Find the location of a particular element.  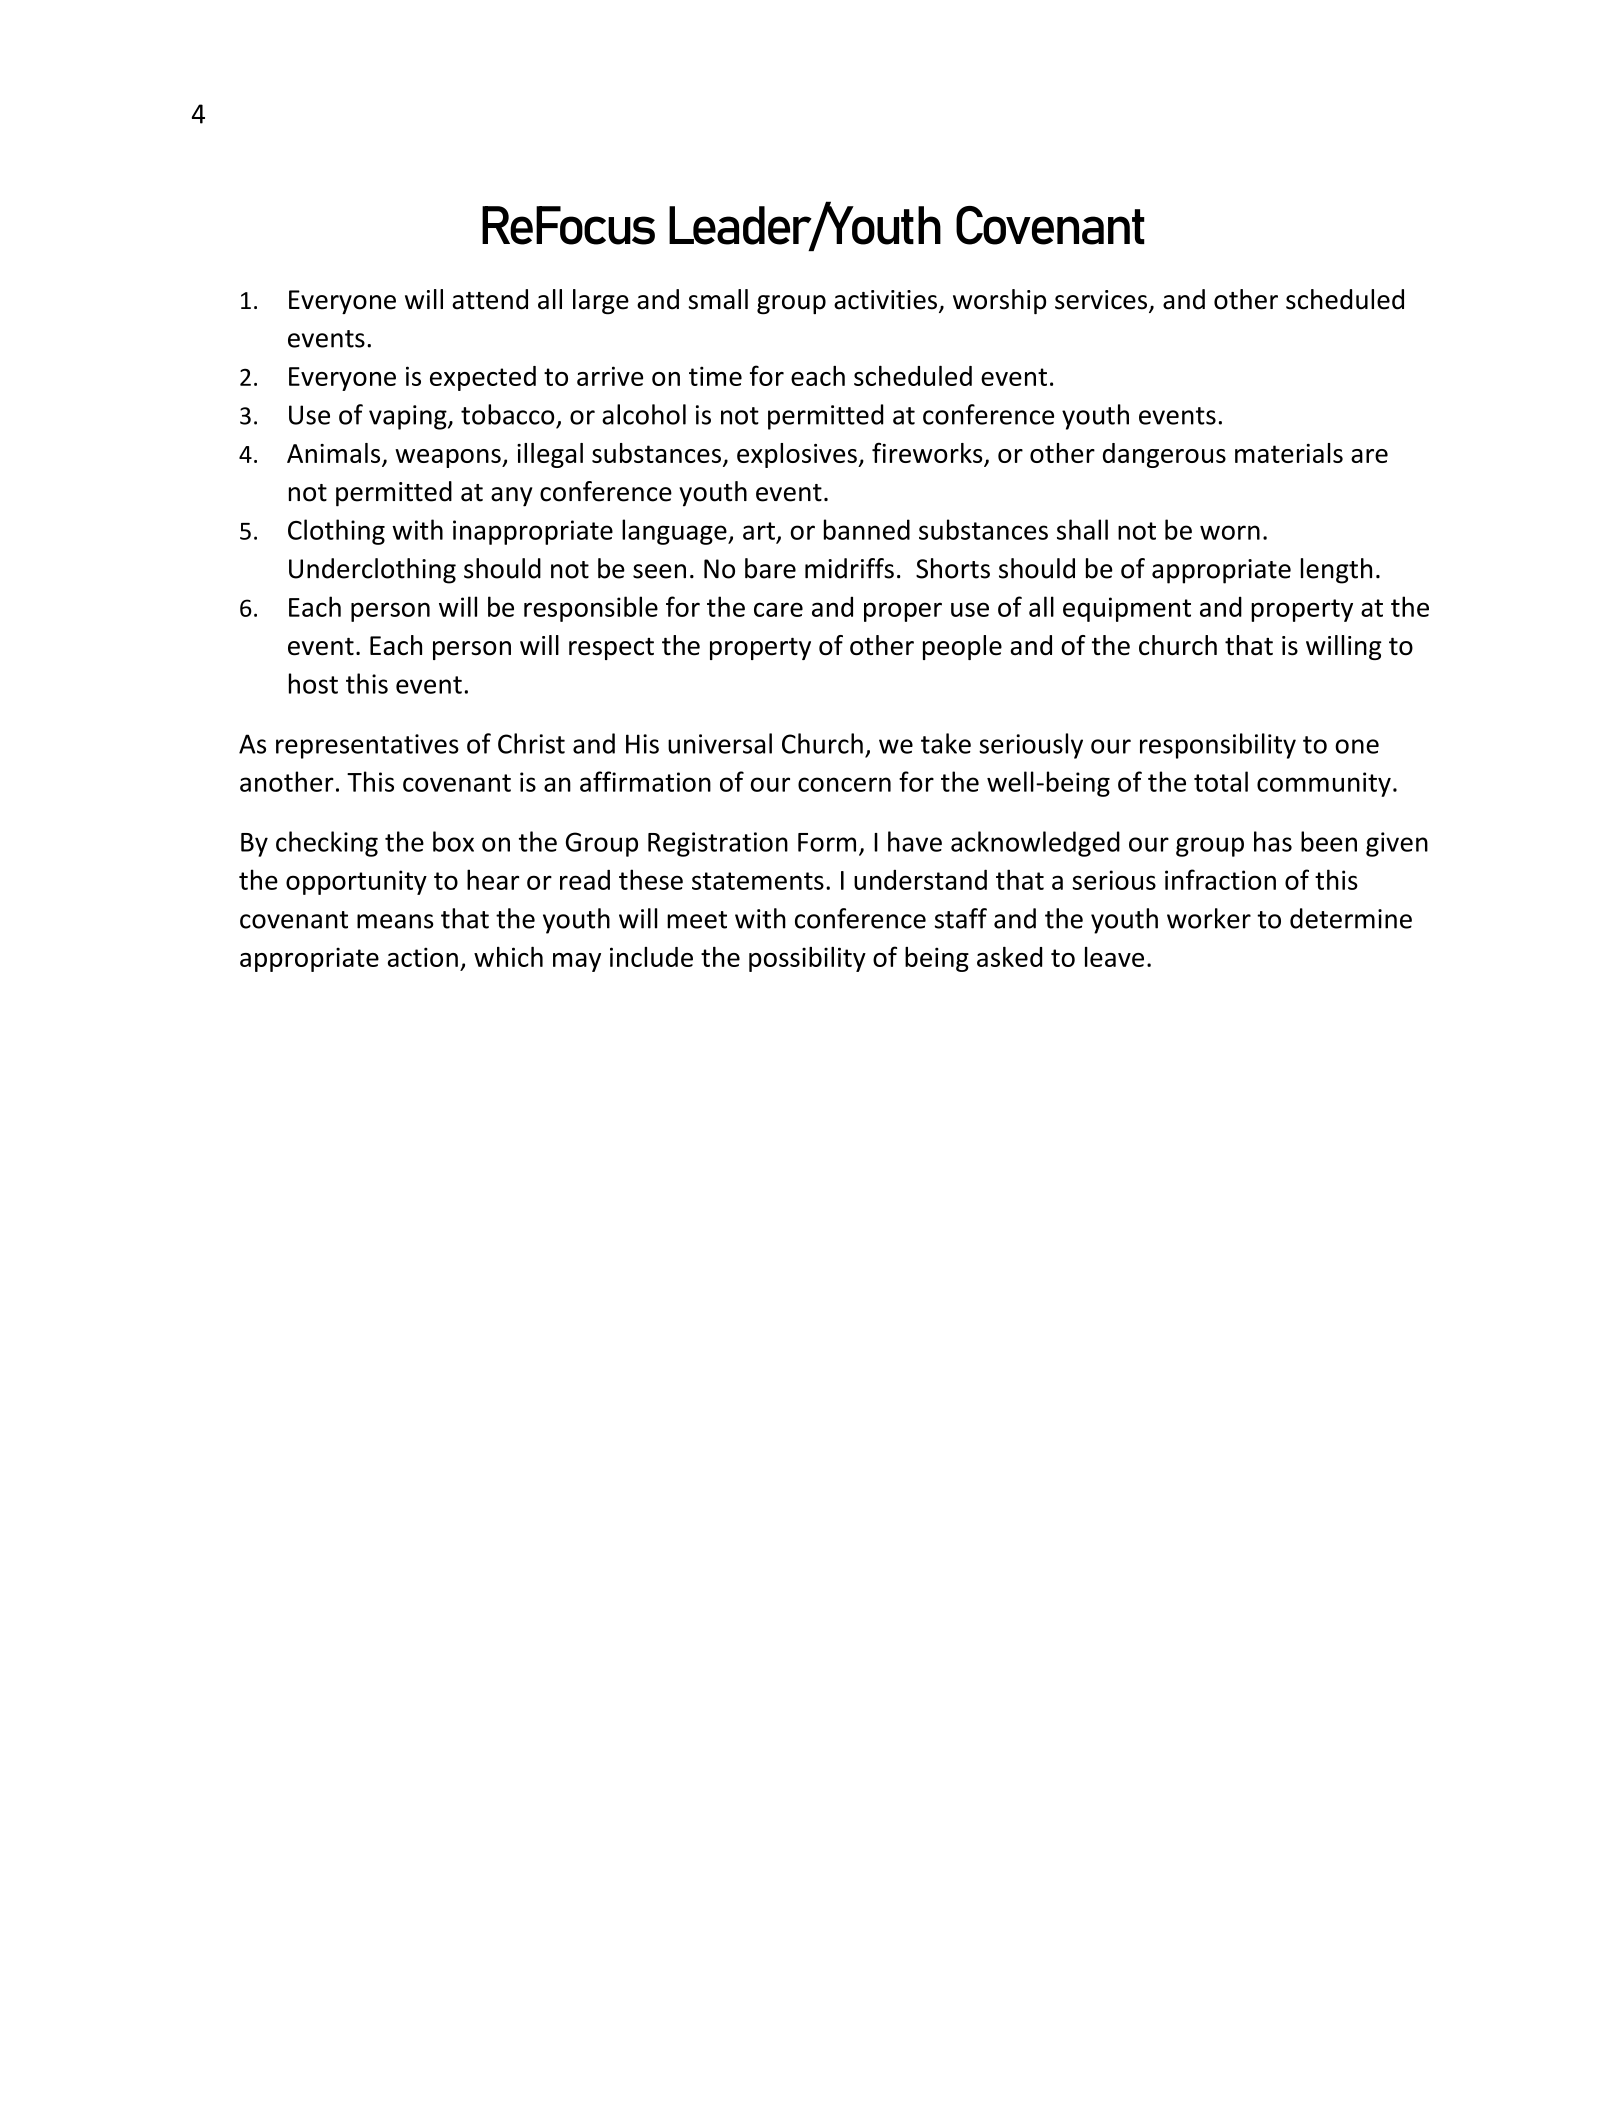

services is located at coordinates (1102, 301).
